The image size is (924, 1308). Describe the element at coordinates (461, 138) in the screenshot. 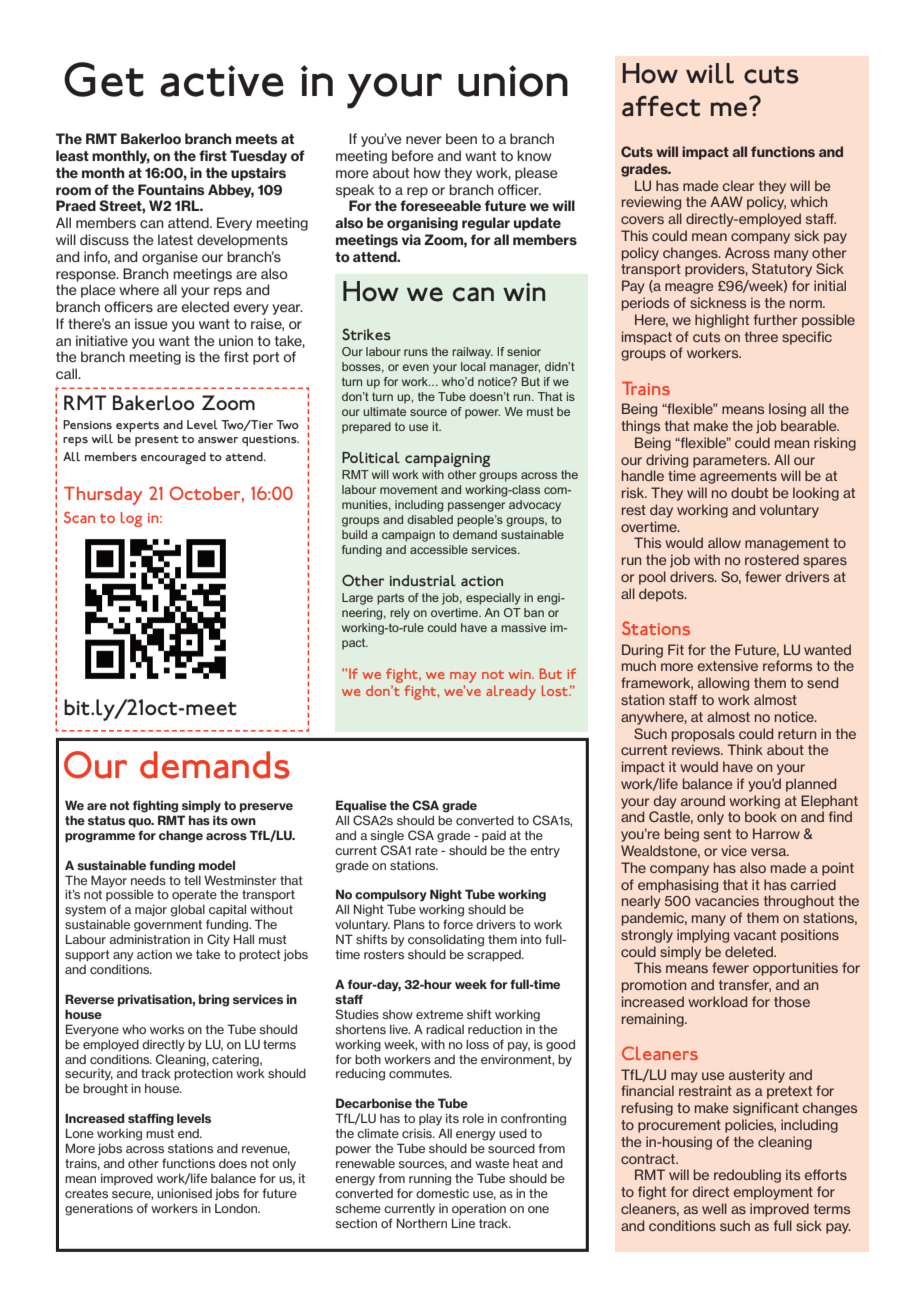

I see `been` at that location.
